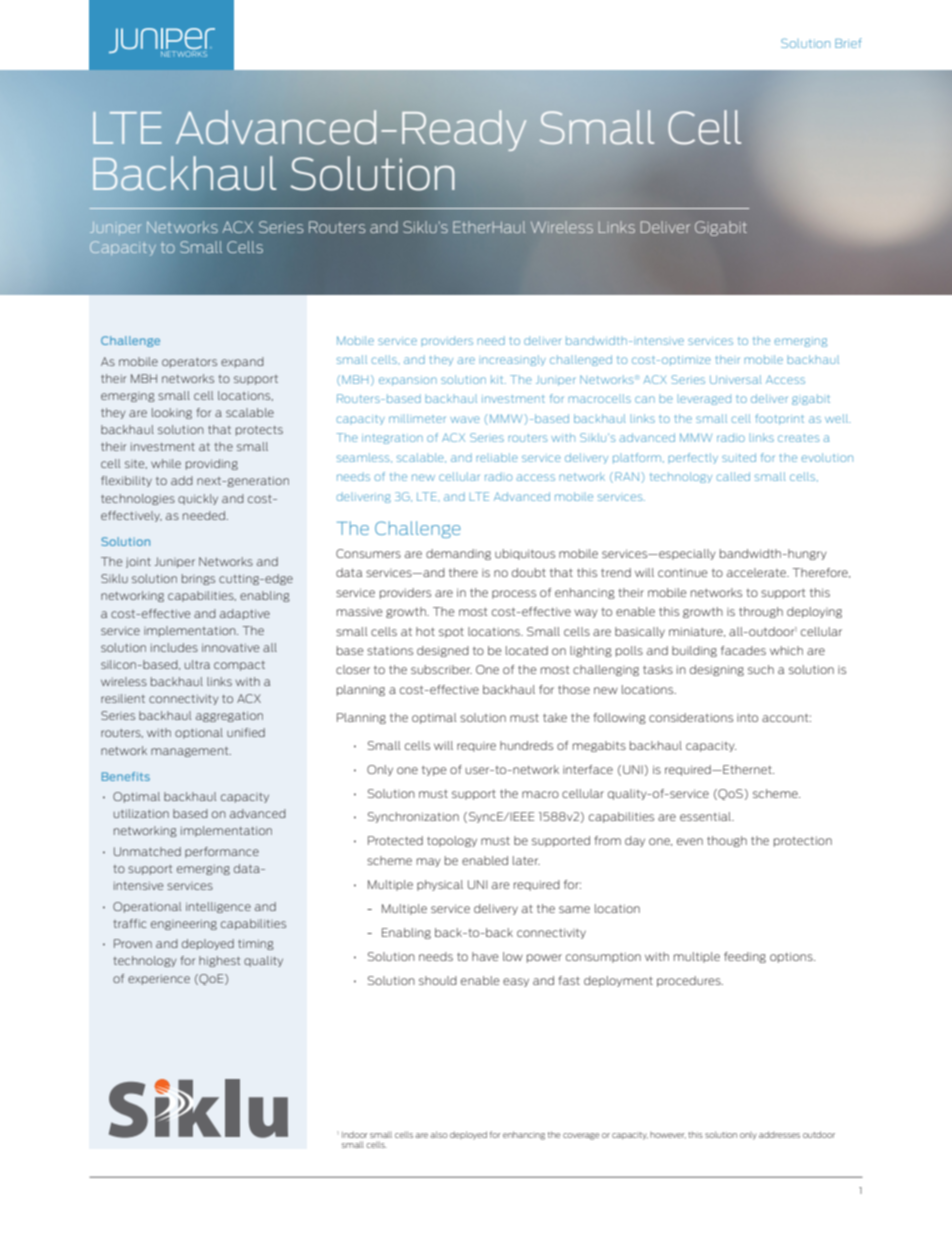 Image resolution: width=952 pixels, height=1233 pixels. Describe the element at coordinates (189, 363) in the screenshot. I see `operators` at that location.
